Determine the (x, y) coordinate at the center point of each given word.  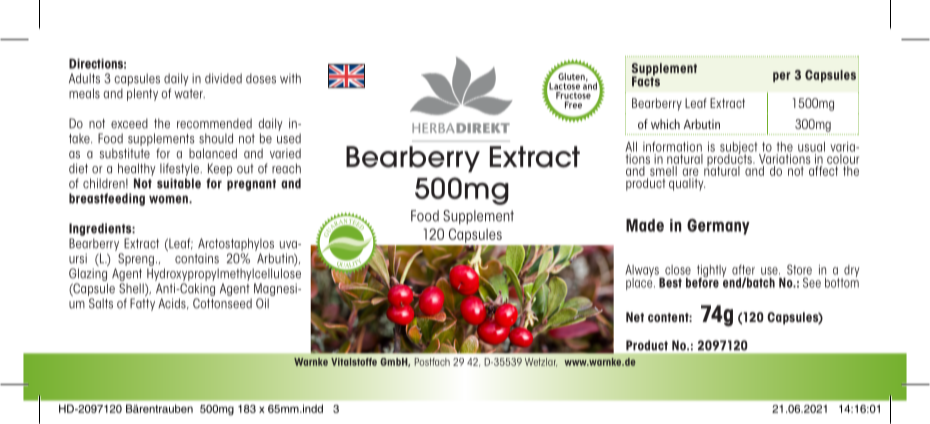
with (290, 78)
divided (223, 78)
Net (635, 317)
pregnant (251, 185)
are (690, 172)
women (169, 199)
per (782, 77)
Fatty (142, 304)
